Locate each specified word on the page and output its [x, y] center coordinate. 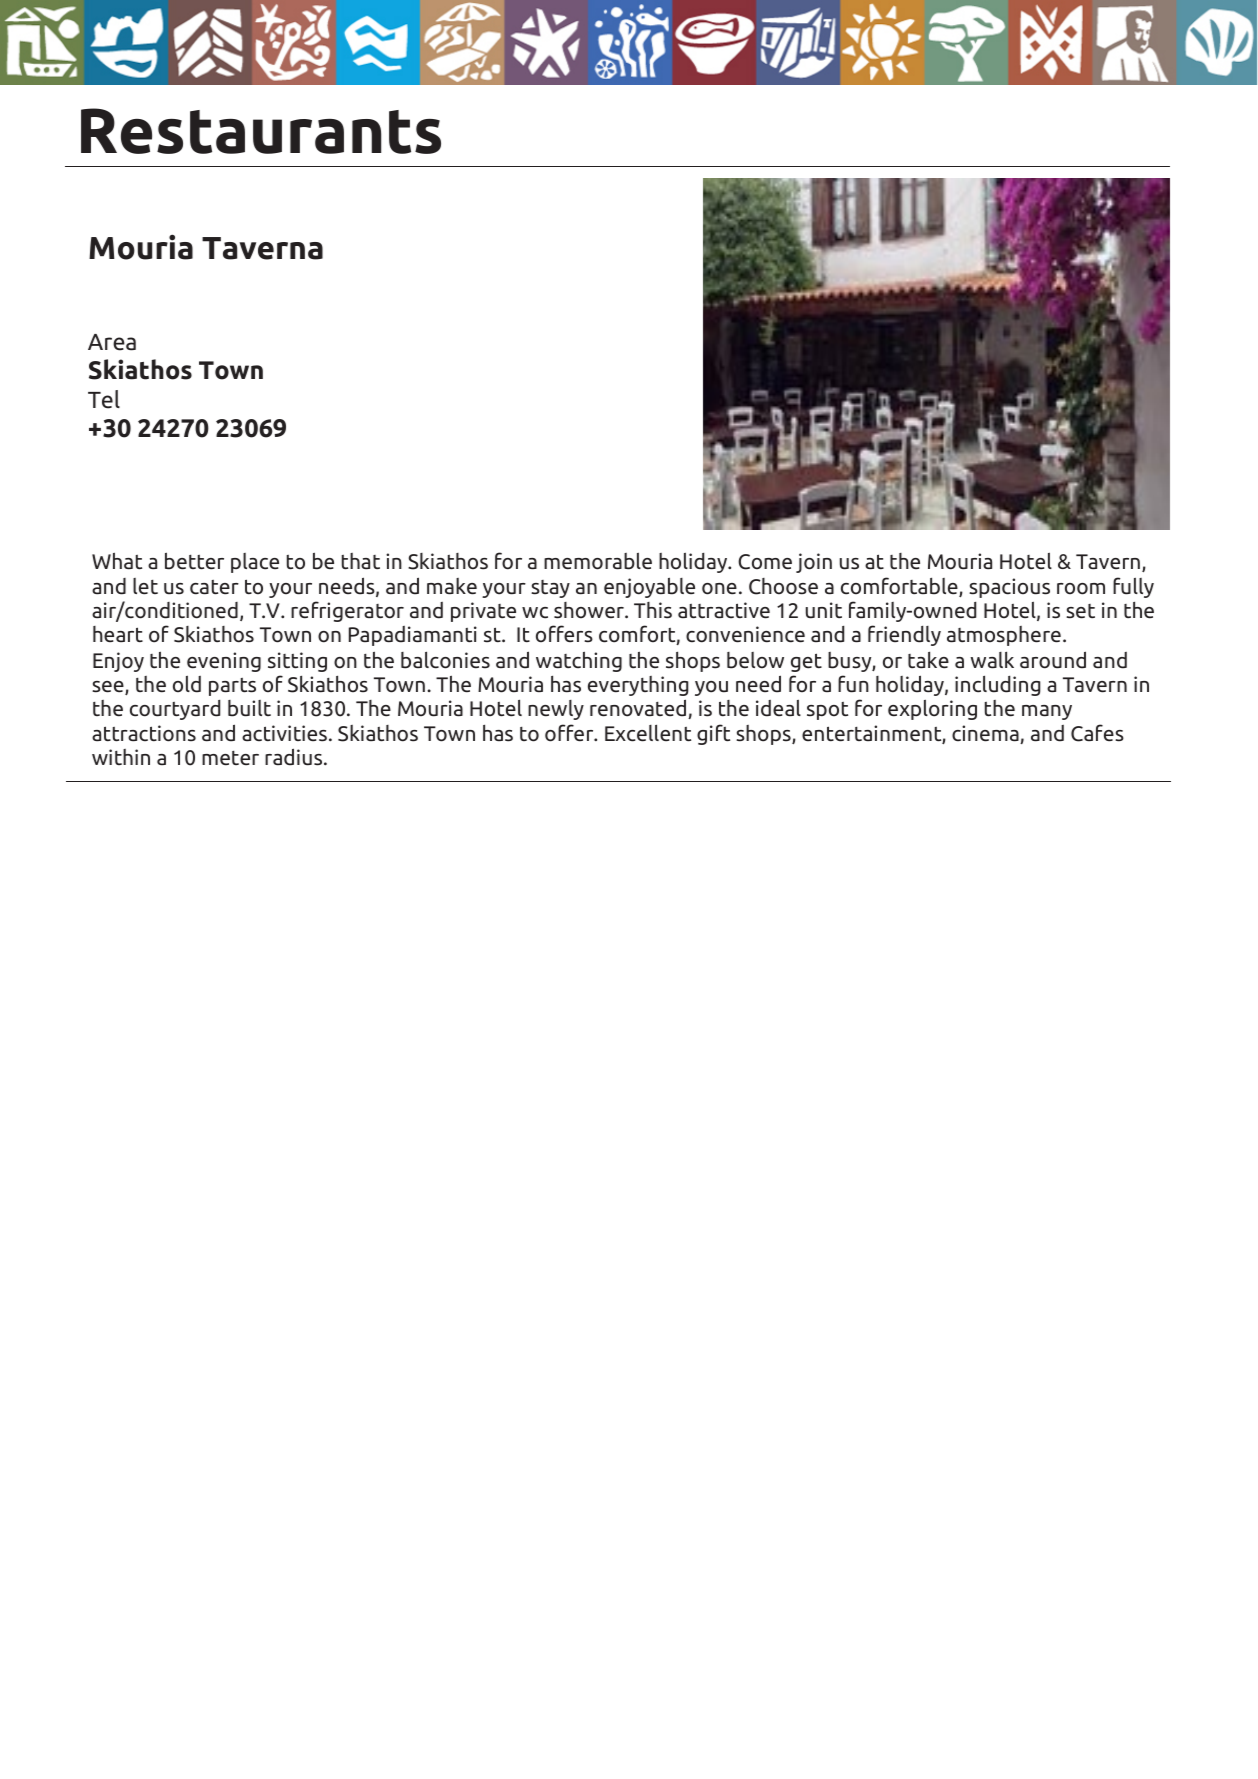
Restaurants [261, 131]
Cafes [1097, 733]
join [814, 563]
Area [112, 342]
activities [284, 733]
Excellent [648, 733]
